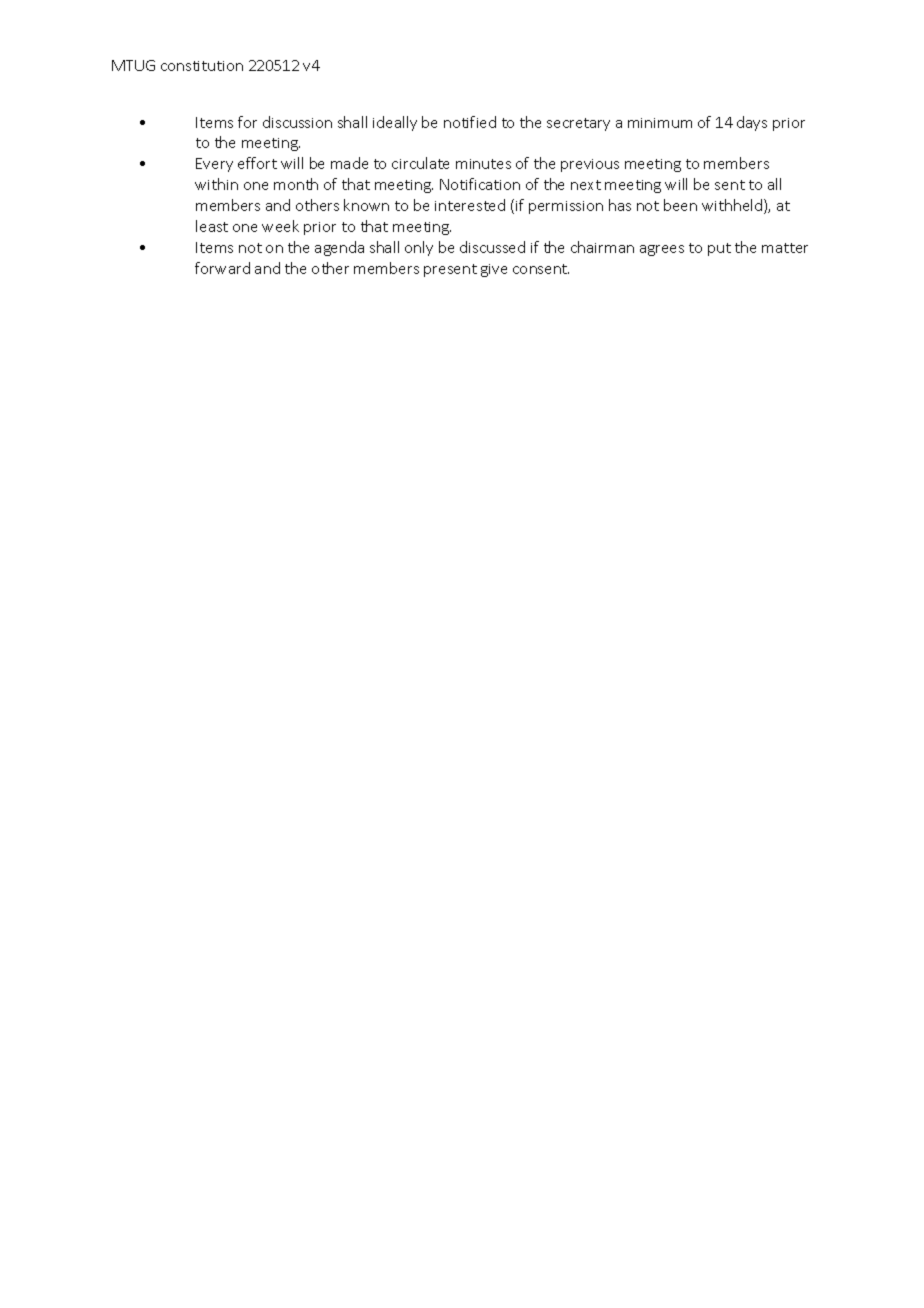 The image size is (924, 1308). Describe the element at coordinates (222, 268) in the screenshot. I see `forward` at that location.
